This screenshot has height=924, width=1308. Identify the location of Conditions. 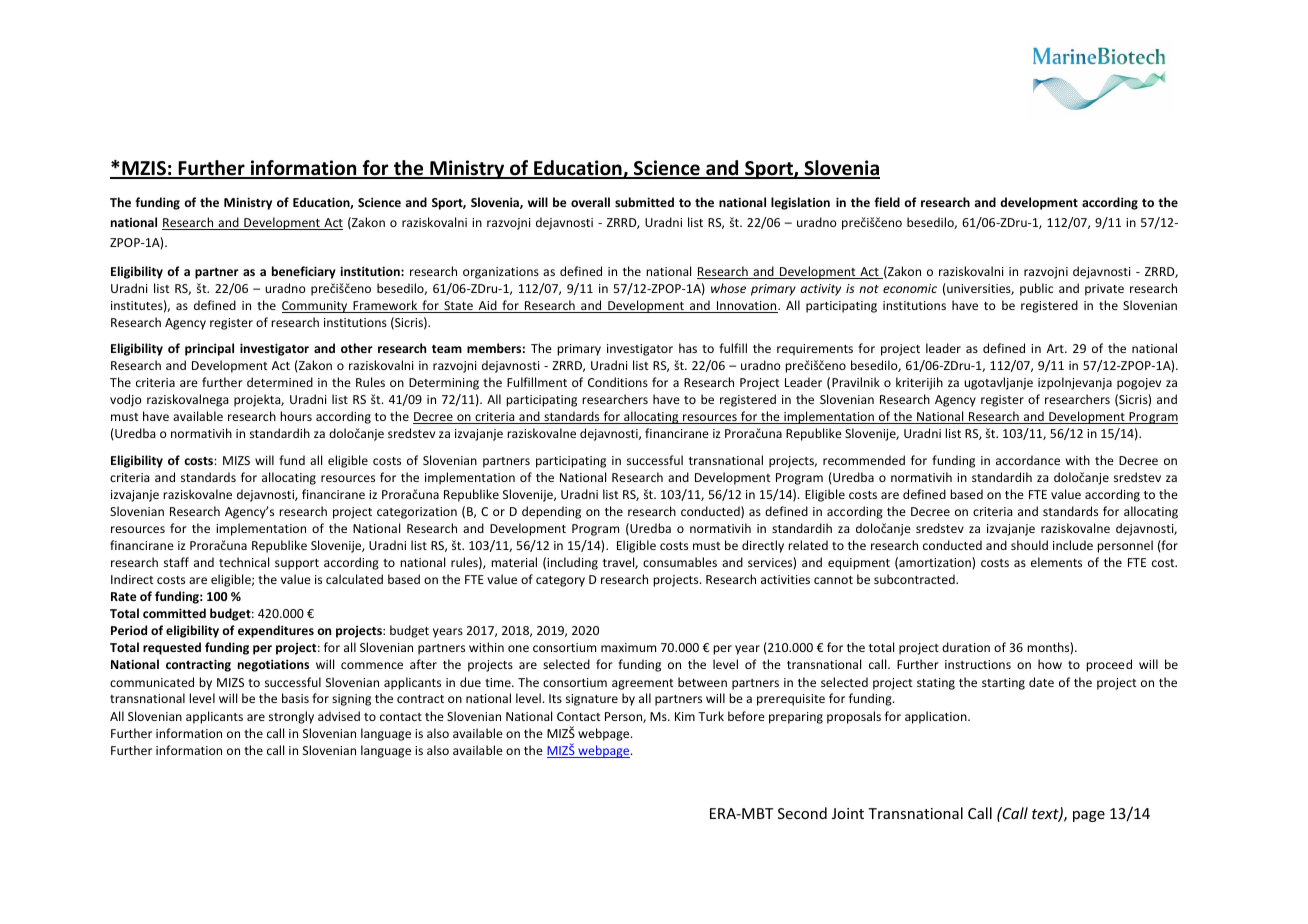
(618, 382).
